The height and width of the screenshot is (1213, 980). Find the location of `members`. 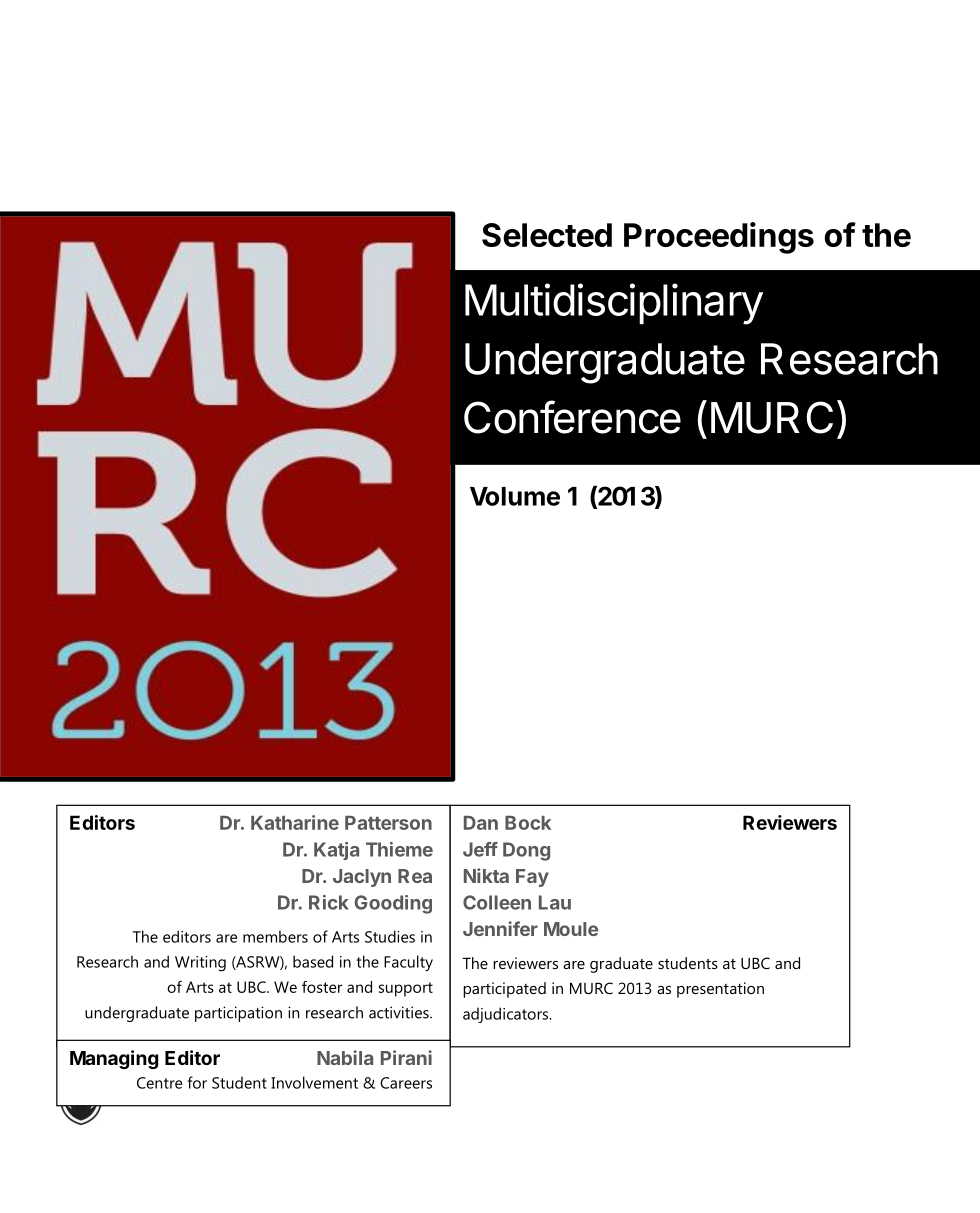

members is located at coordinates (275, 936).
